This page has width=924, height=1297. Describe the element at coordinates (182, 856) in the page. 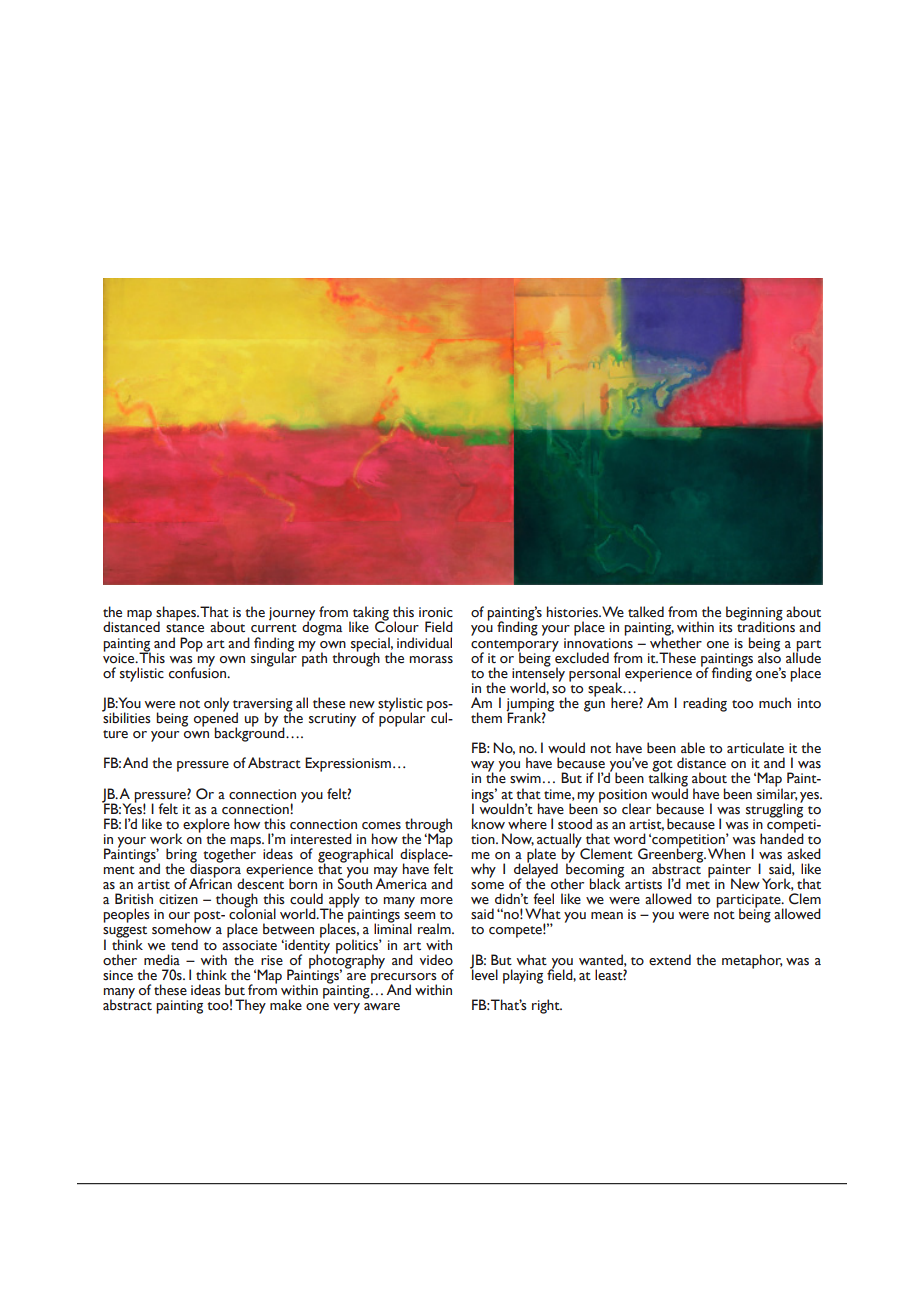

I see `bring` at that location.
